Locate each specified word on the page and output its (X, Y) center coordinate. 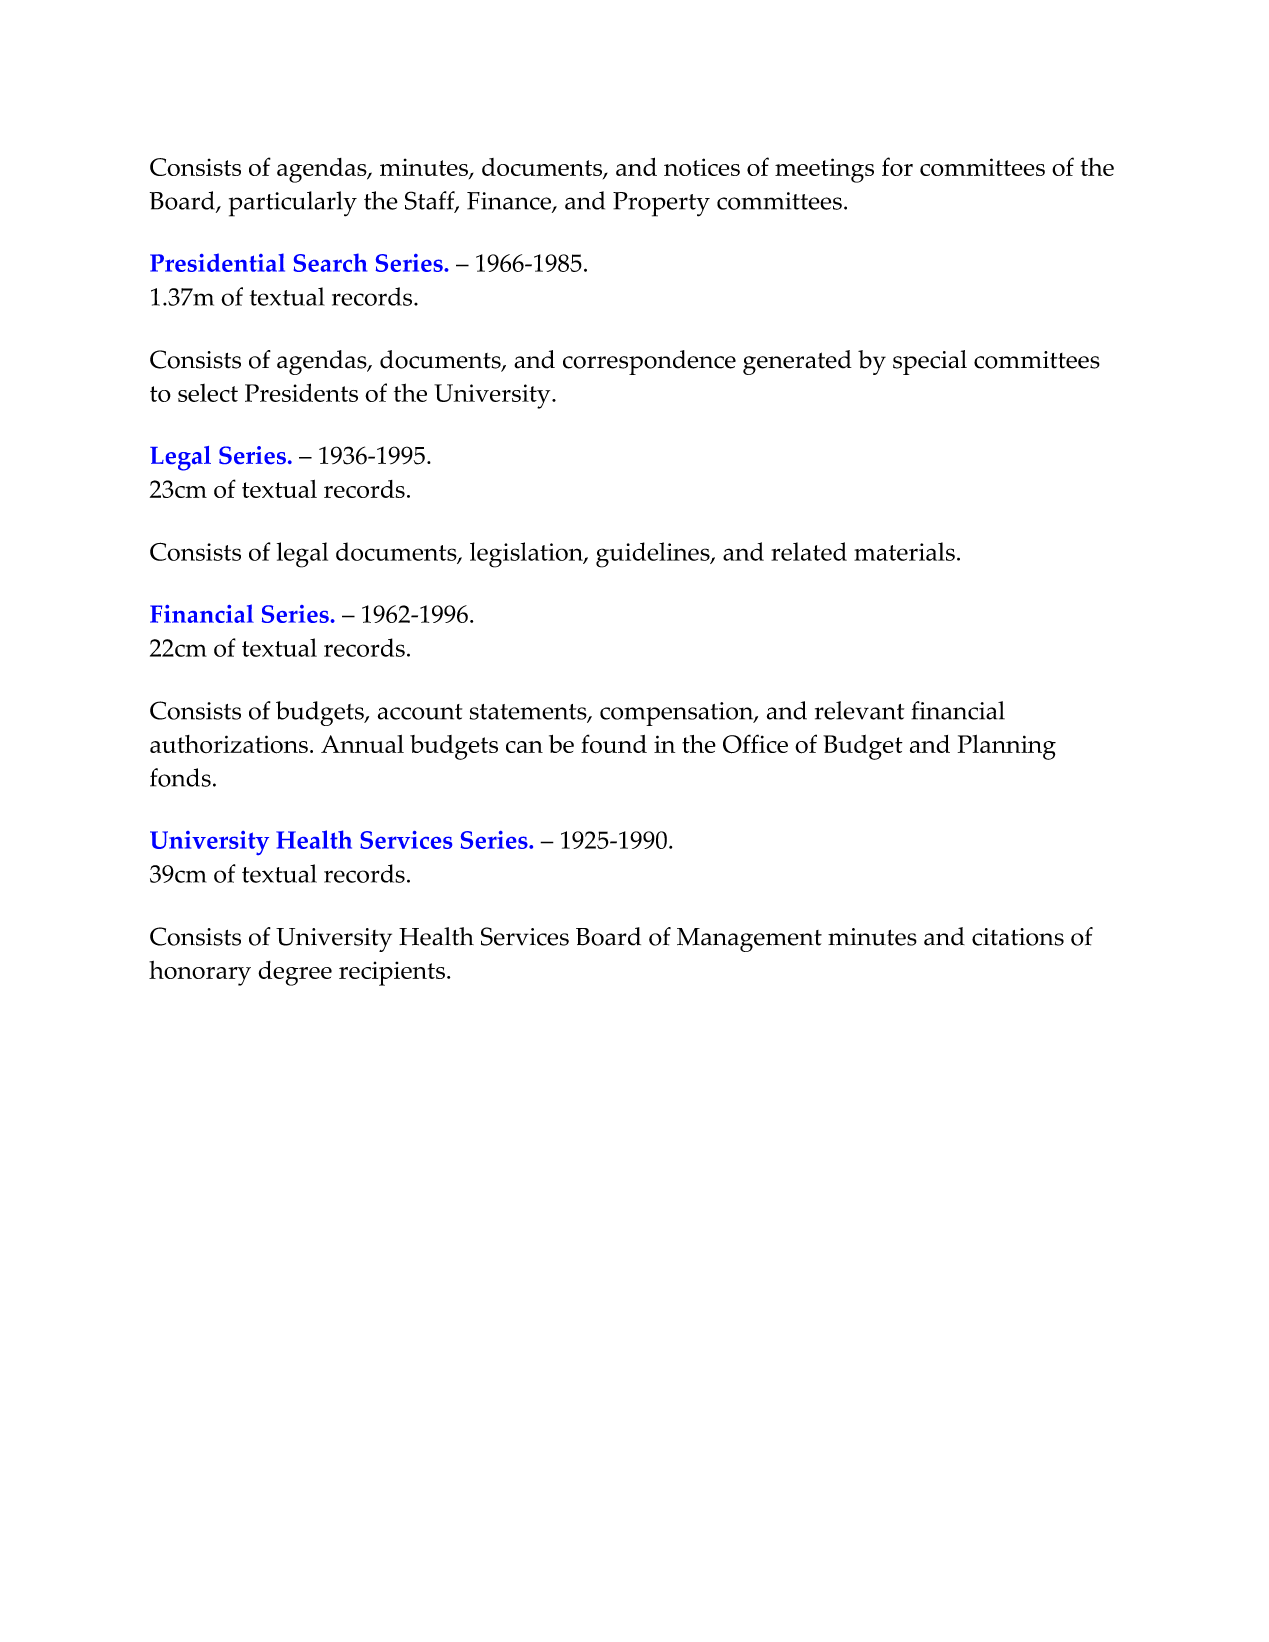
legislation (527, 555)
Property (661, 204)
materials (904, 551)
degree (295, 973)
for (897, 166)
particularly (293, 204)
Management (749, 940)
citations (1018, 937)
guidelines (654, 555)
